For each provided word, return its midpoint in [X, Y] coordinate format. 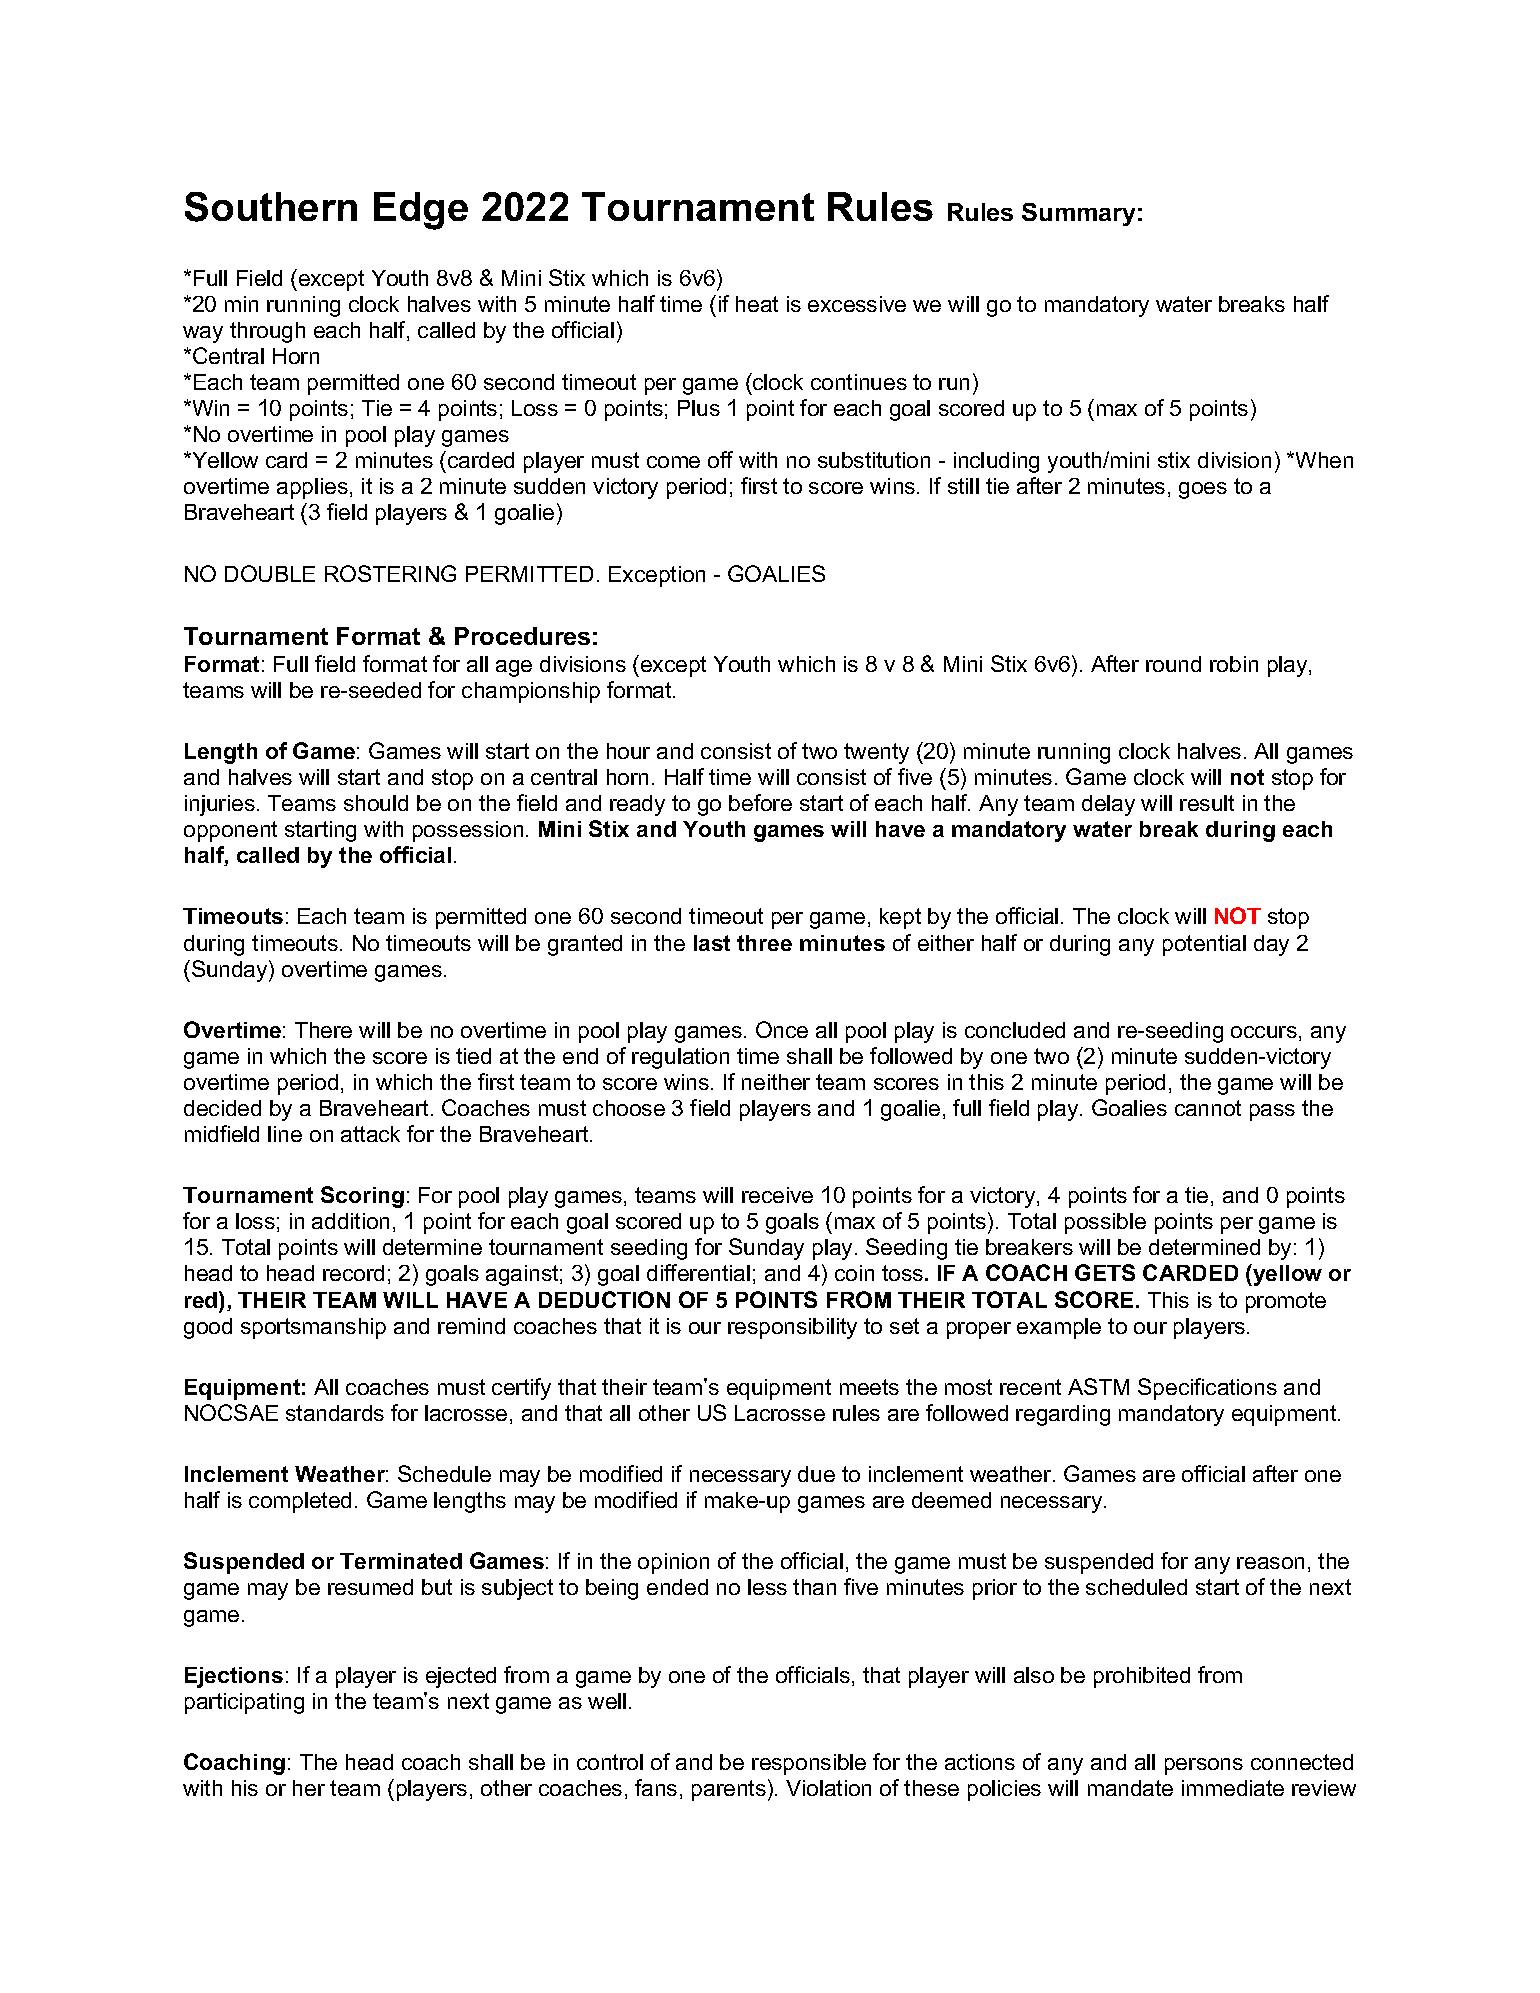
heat [757, 304]
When [1323, 460]
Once [782, 1029]
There [323, 1030]
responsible [809, 1764]
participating [244, 1703]
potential [1204, 945]
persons [1204, 1766]
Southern [271, 207]
